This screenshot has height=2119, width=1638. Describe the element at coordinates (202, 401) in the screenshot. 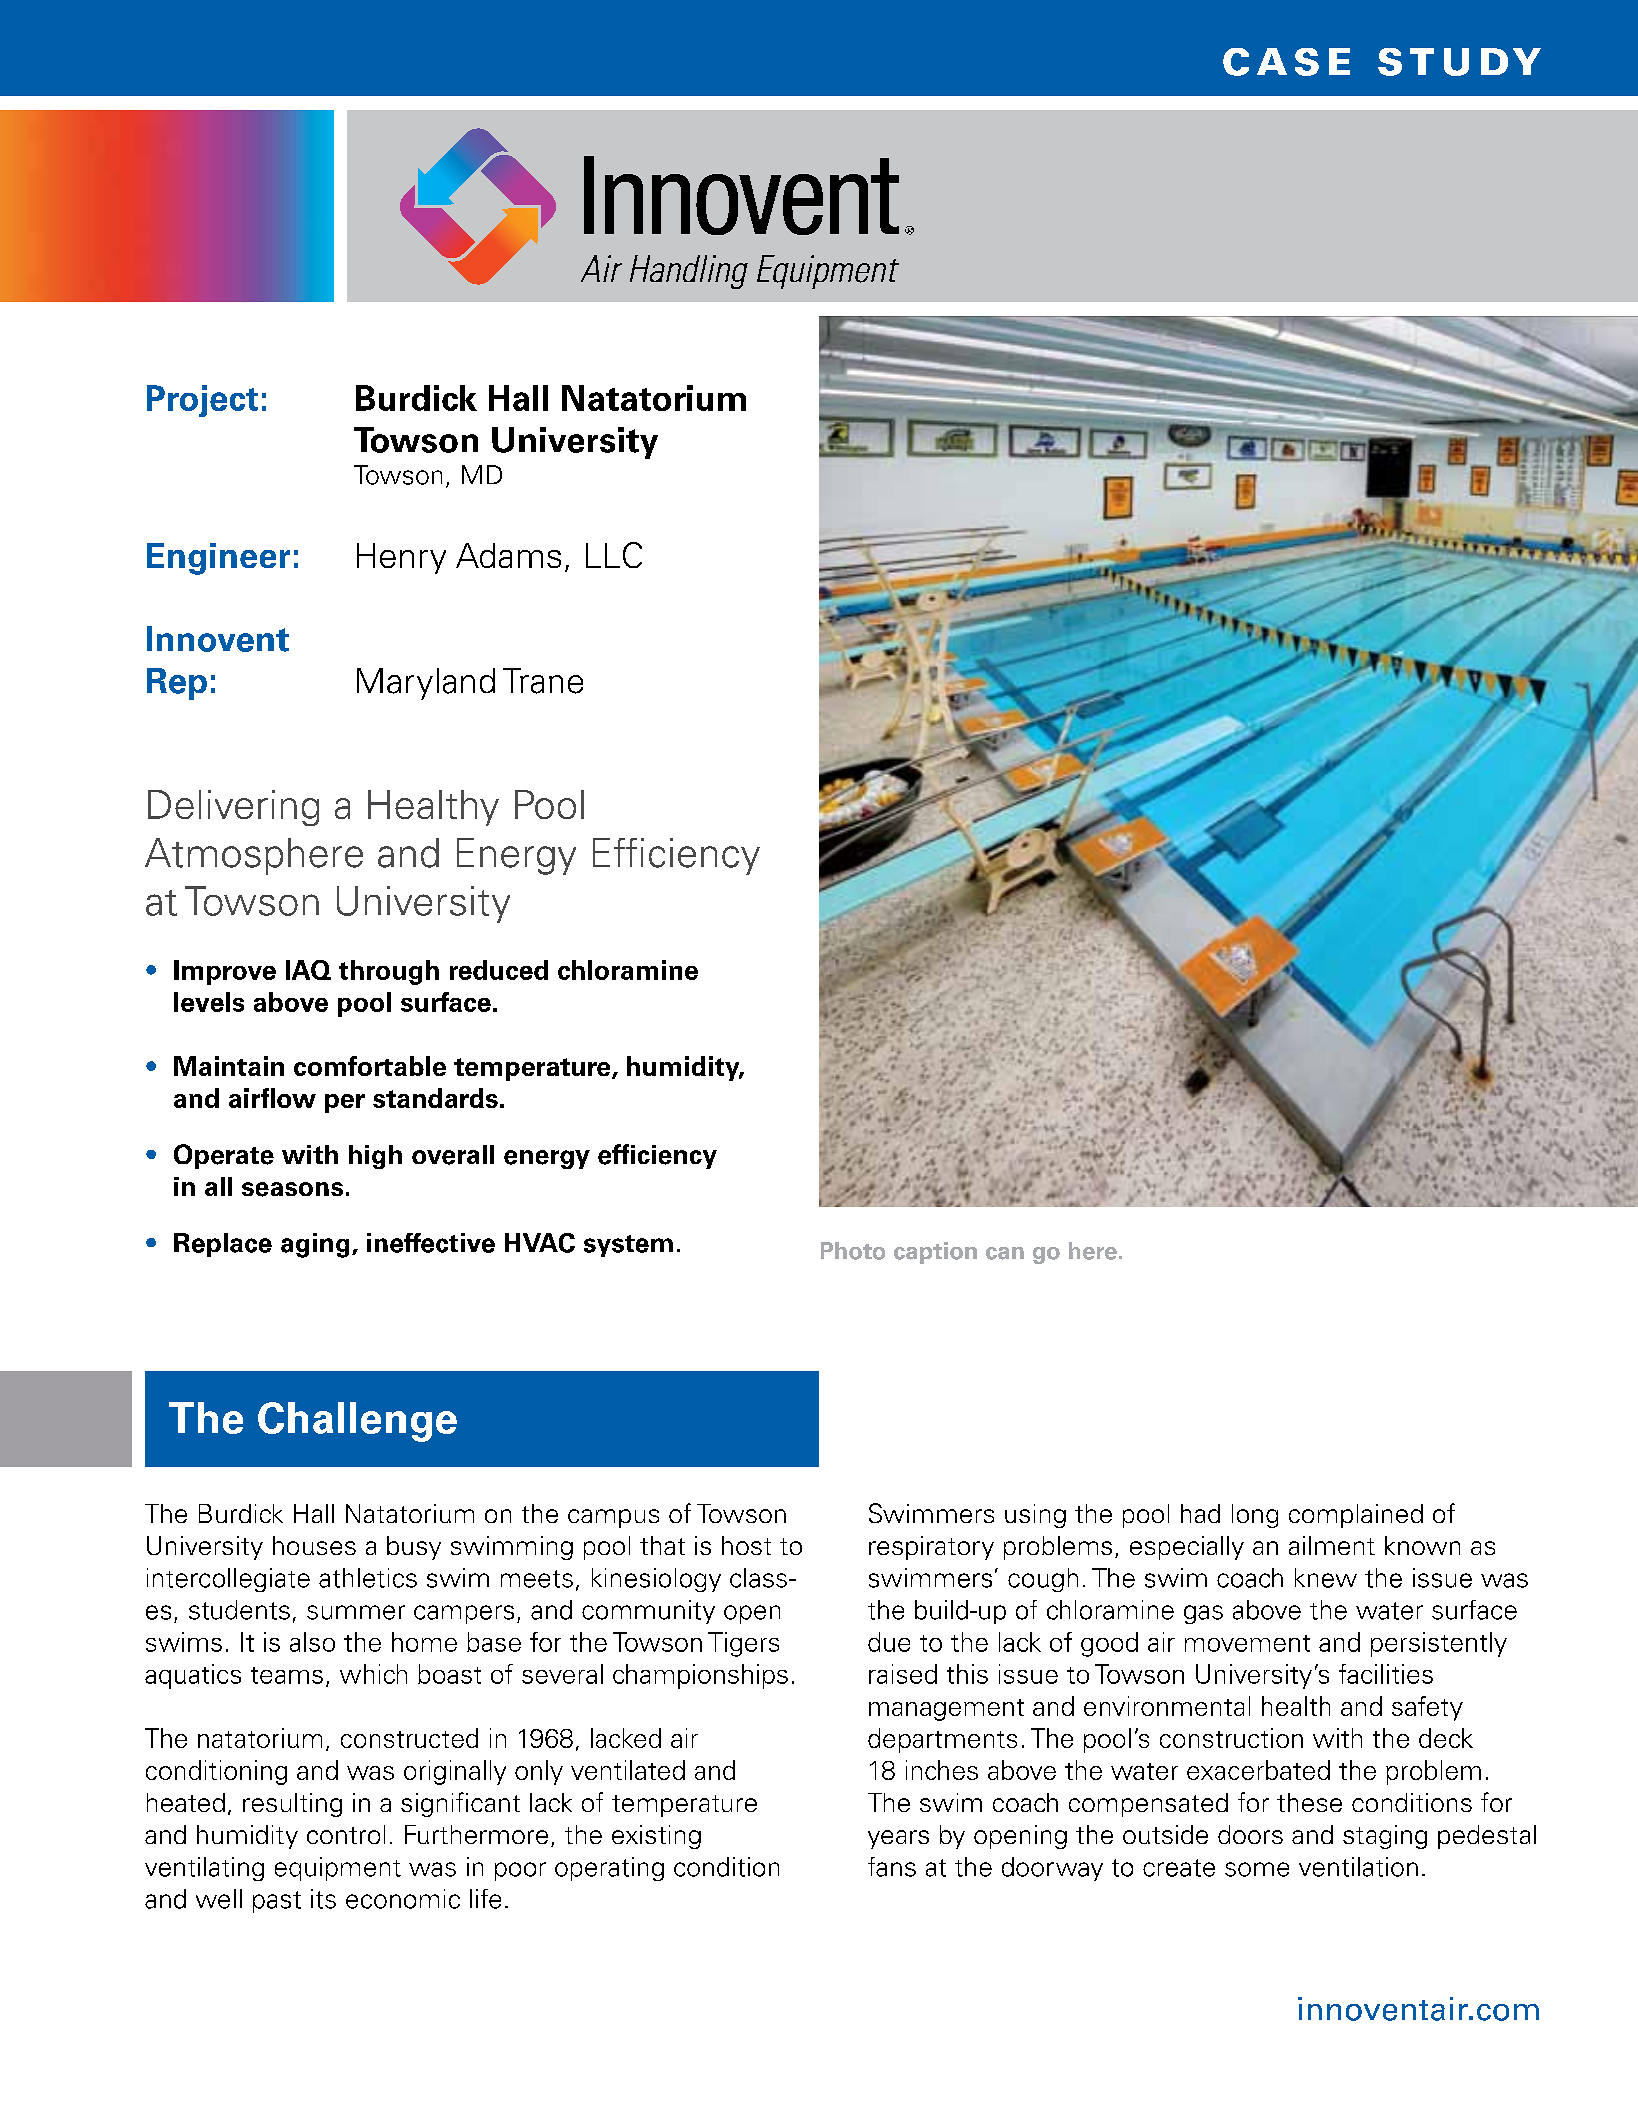

I see `Project` at that location.
